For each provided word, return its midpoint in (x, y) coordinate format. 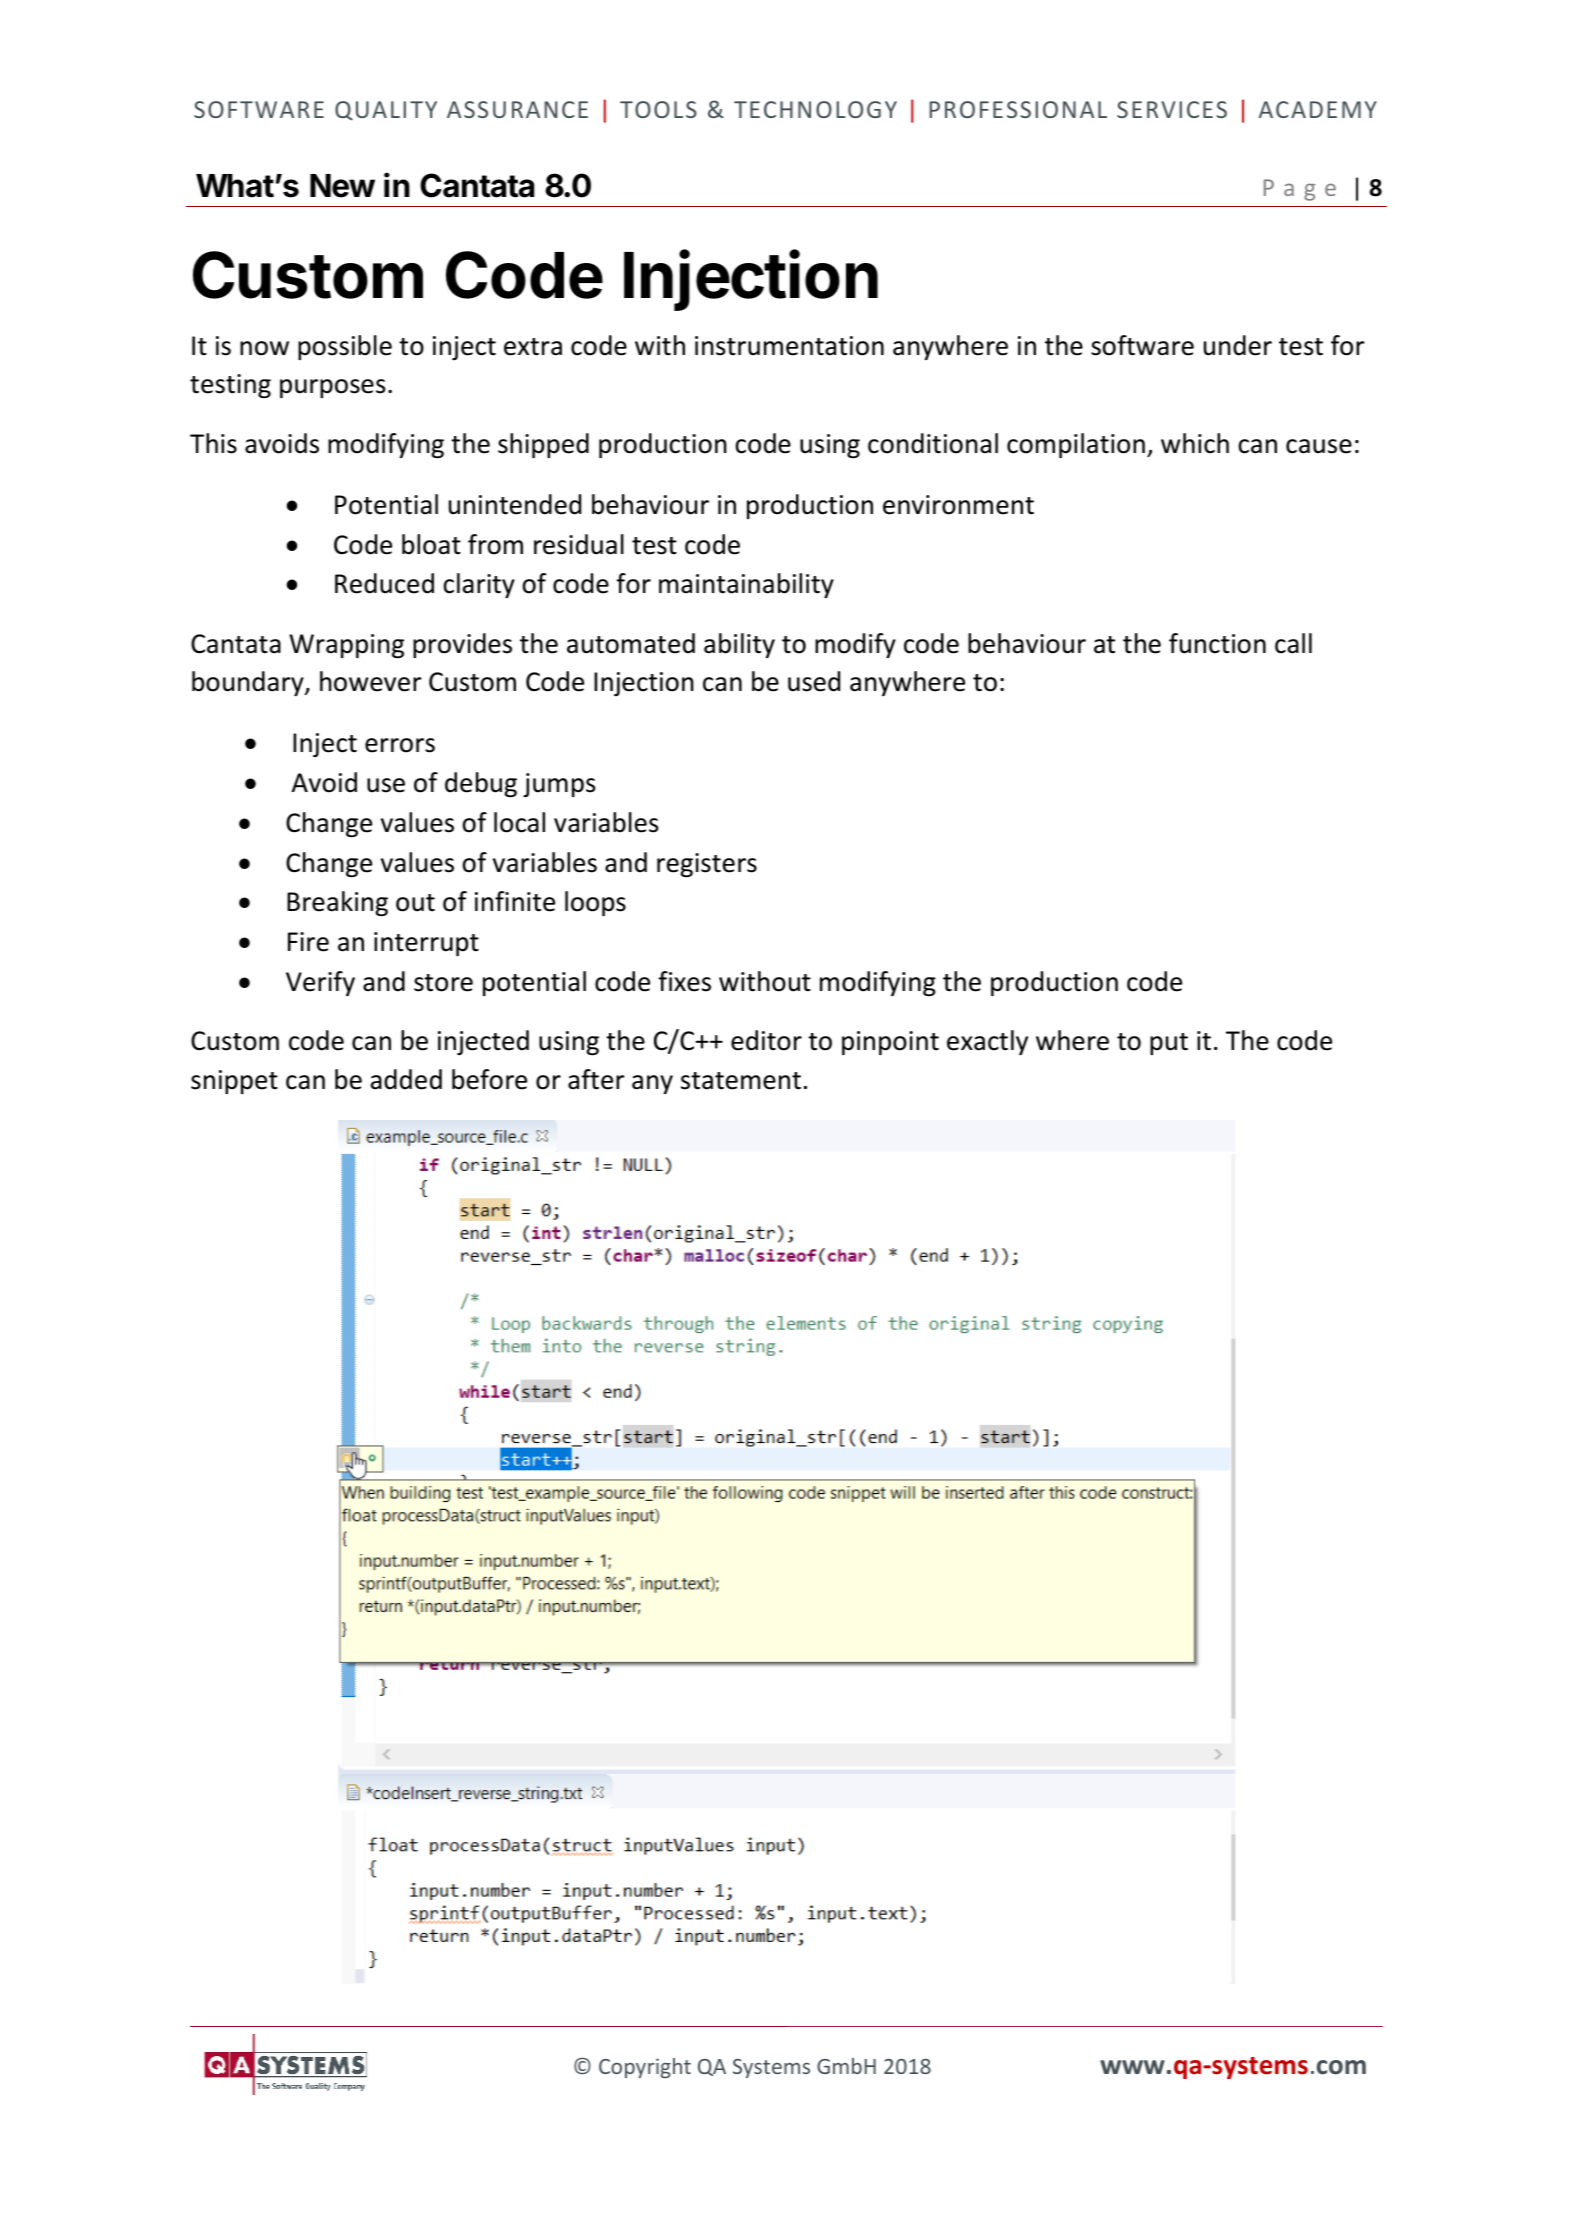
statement (741, 1081)
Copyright (645, 2068)
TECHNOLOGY (815, 109)
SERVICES (1172, 109)
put (1169, 1044)
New (342, 186)
